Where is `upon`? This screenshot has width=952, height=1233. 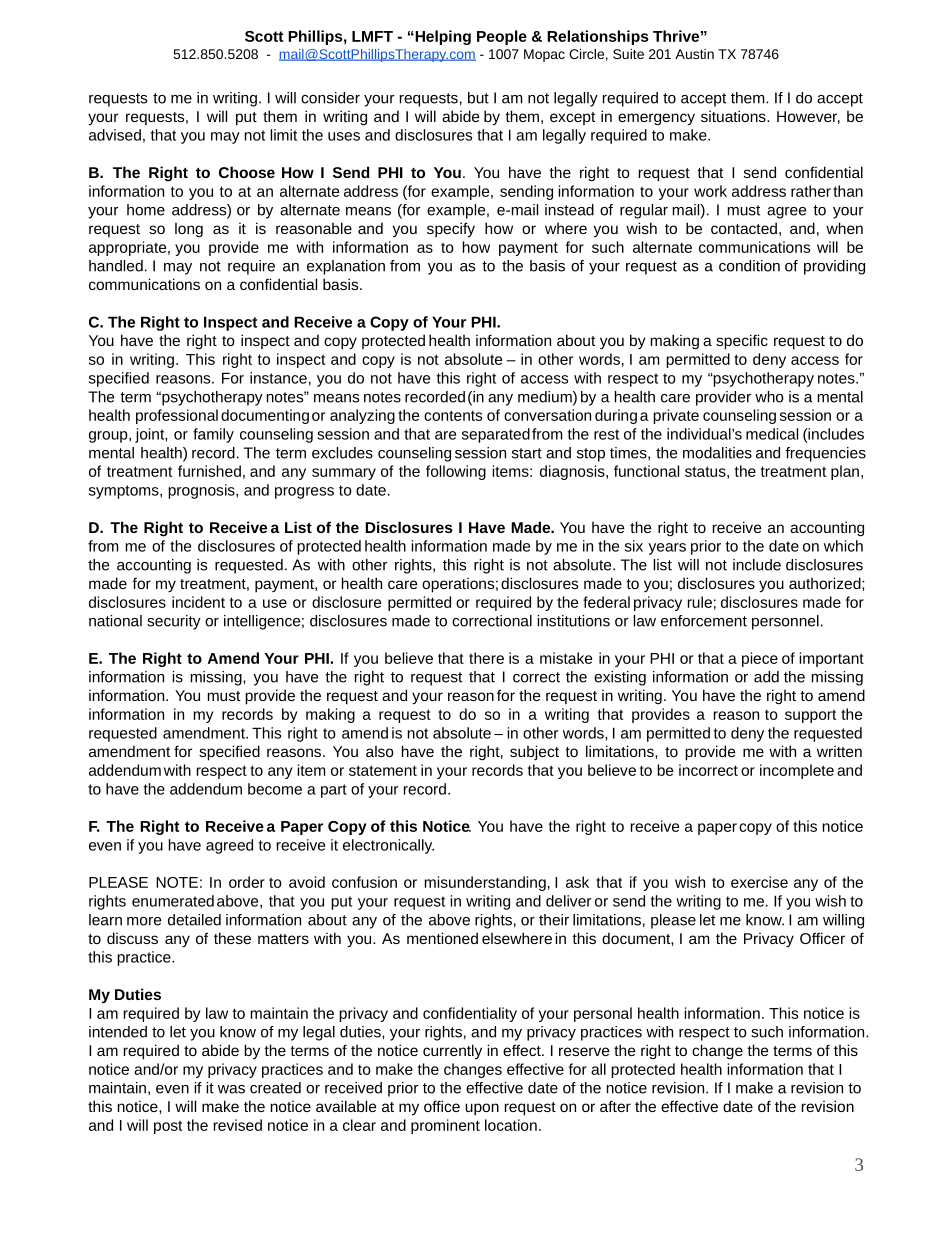
upon is located at coordinates (482, 1109).
